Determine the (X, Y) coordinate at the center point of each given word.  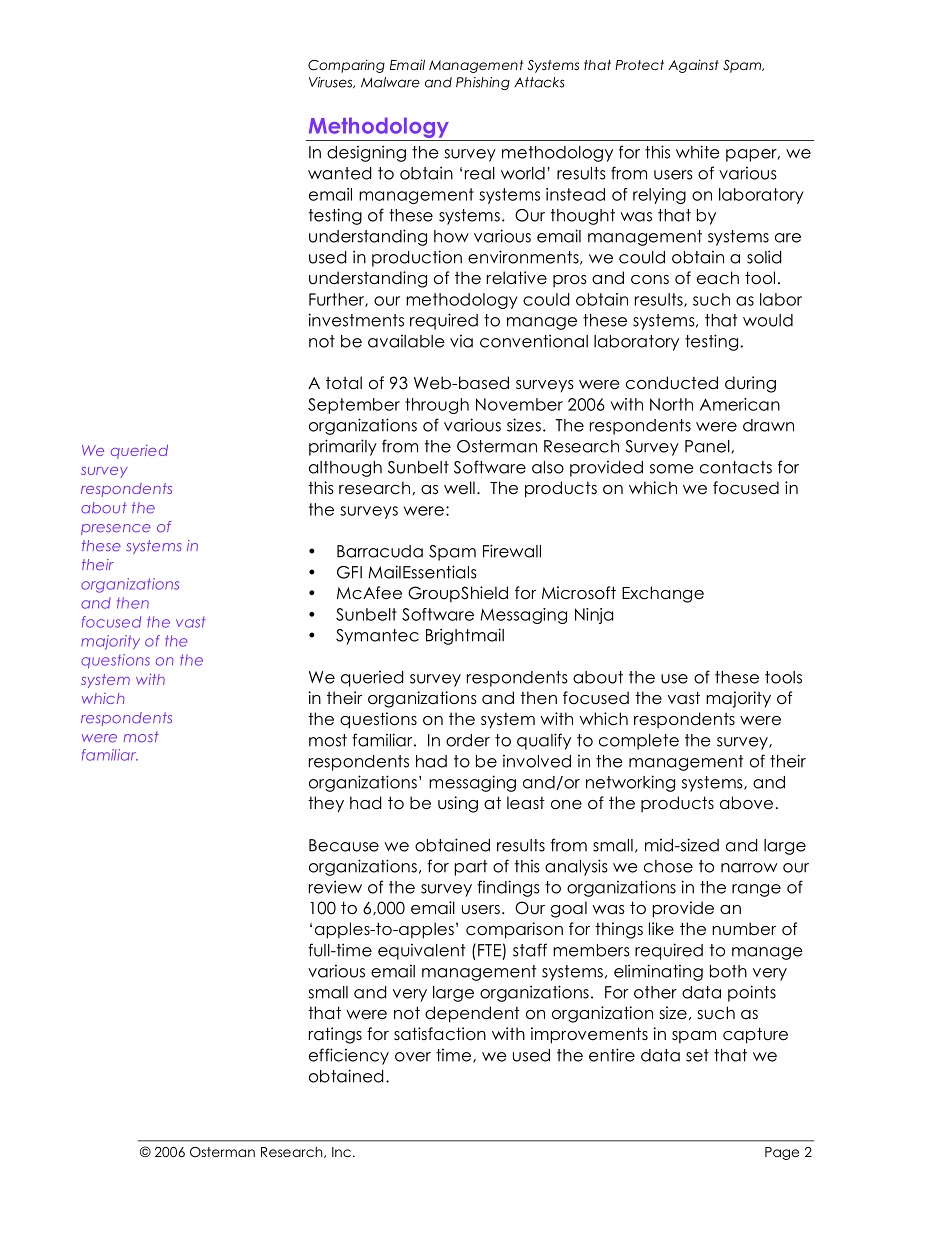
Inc (341, 1152)
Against (694, 66)
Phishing (483, 83)
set (697, 1055)
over (413, 1057)
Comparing (346, 66)
